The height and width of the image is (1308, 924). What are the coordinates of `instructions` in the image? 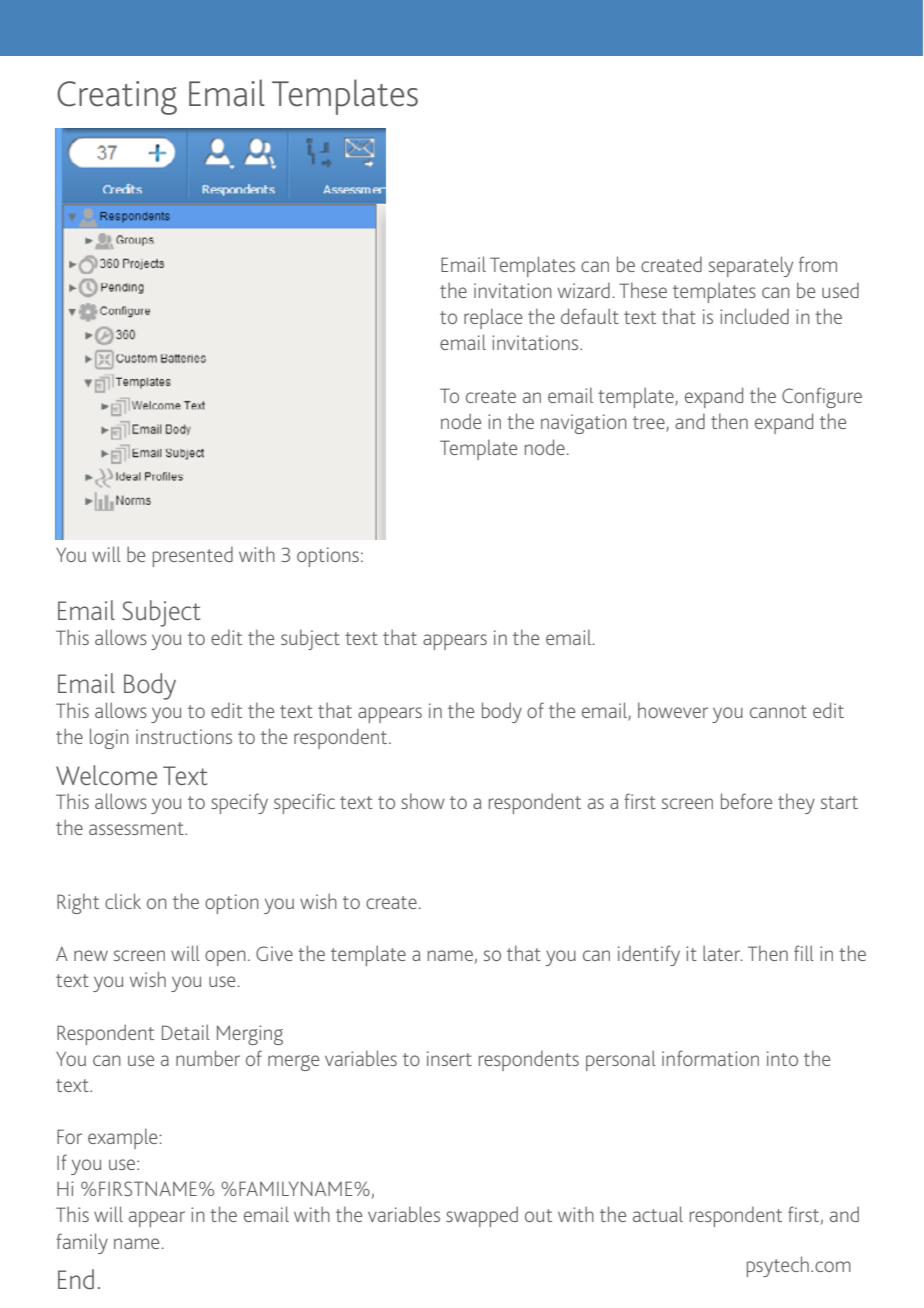 It's located at (184, 736).
